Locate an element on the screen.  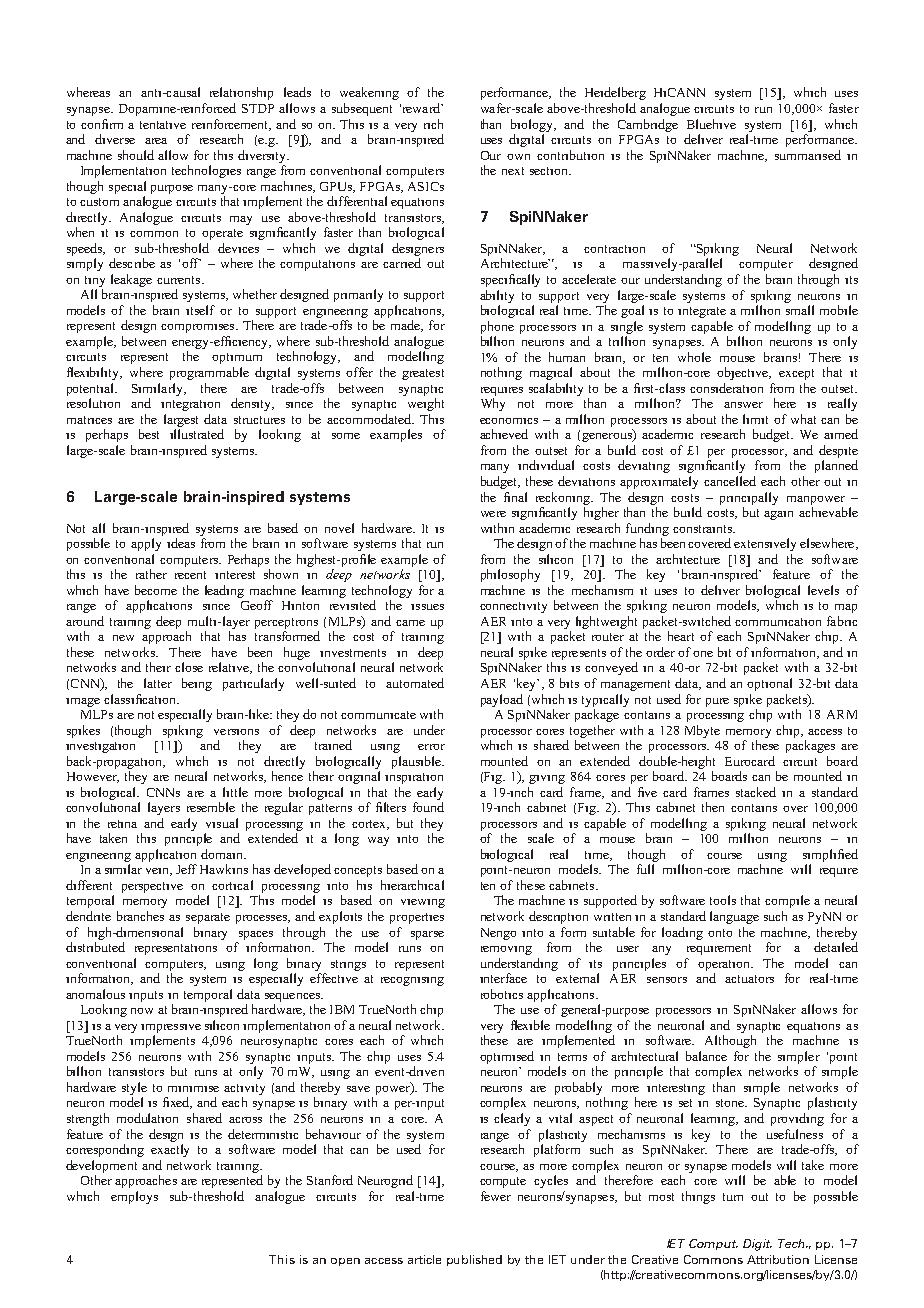
automated is located at coordinates (415, 683).
